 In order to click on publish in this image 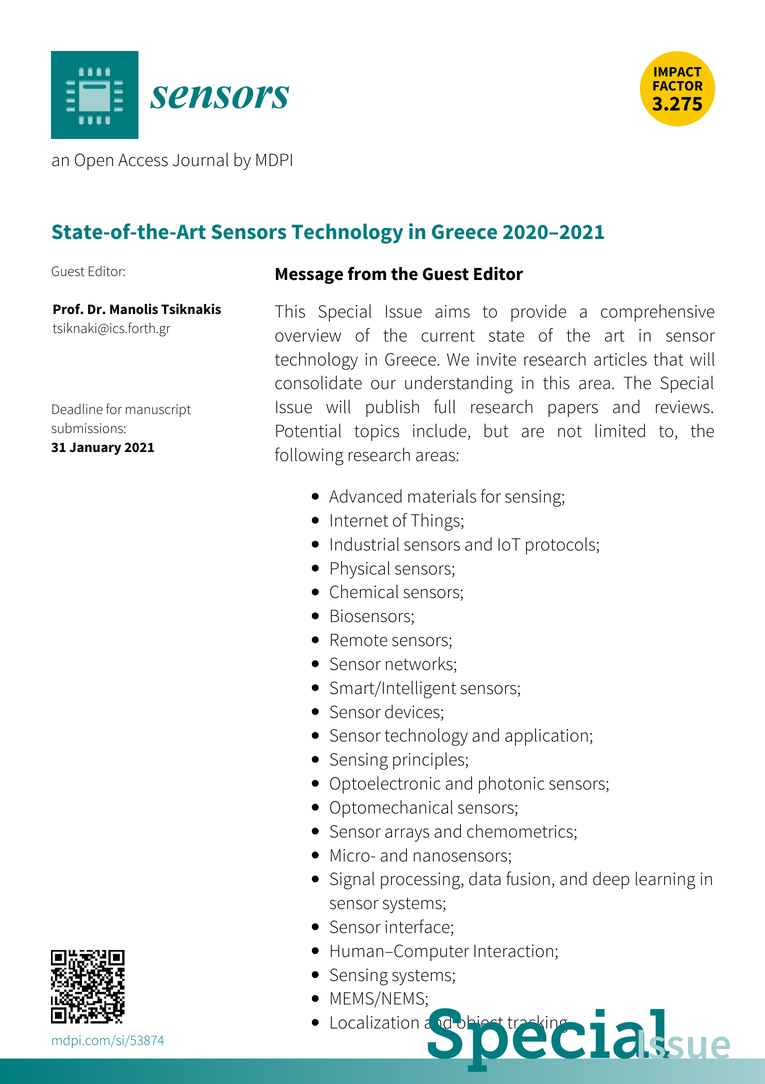, I will do `click(392, 408)`.
